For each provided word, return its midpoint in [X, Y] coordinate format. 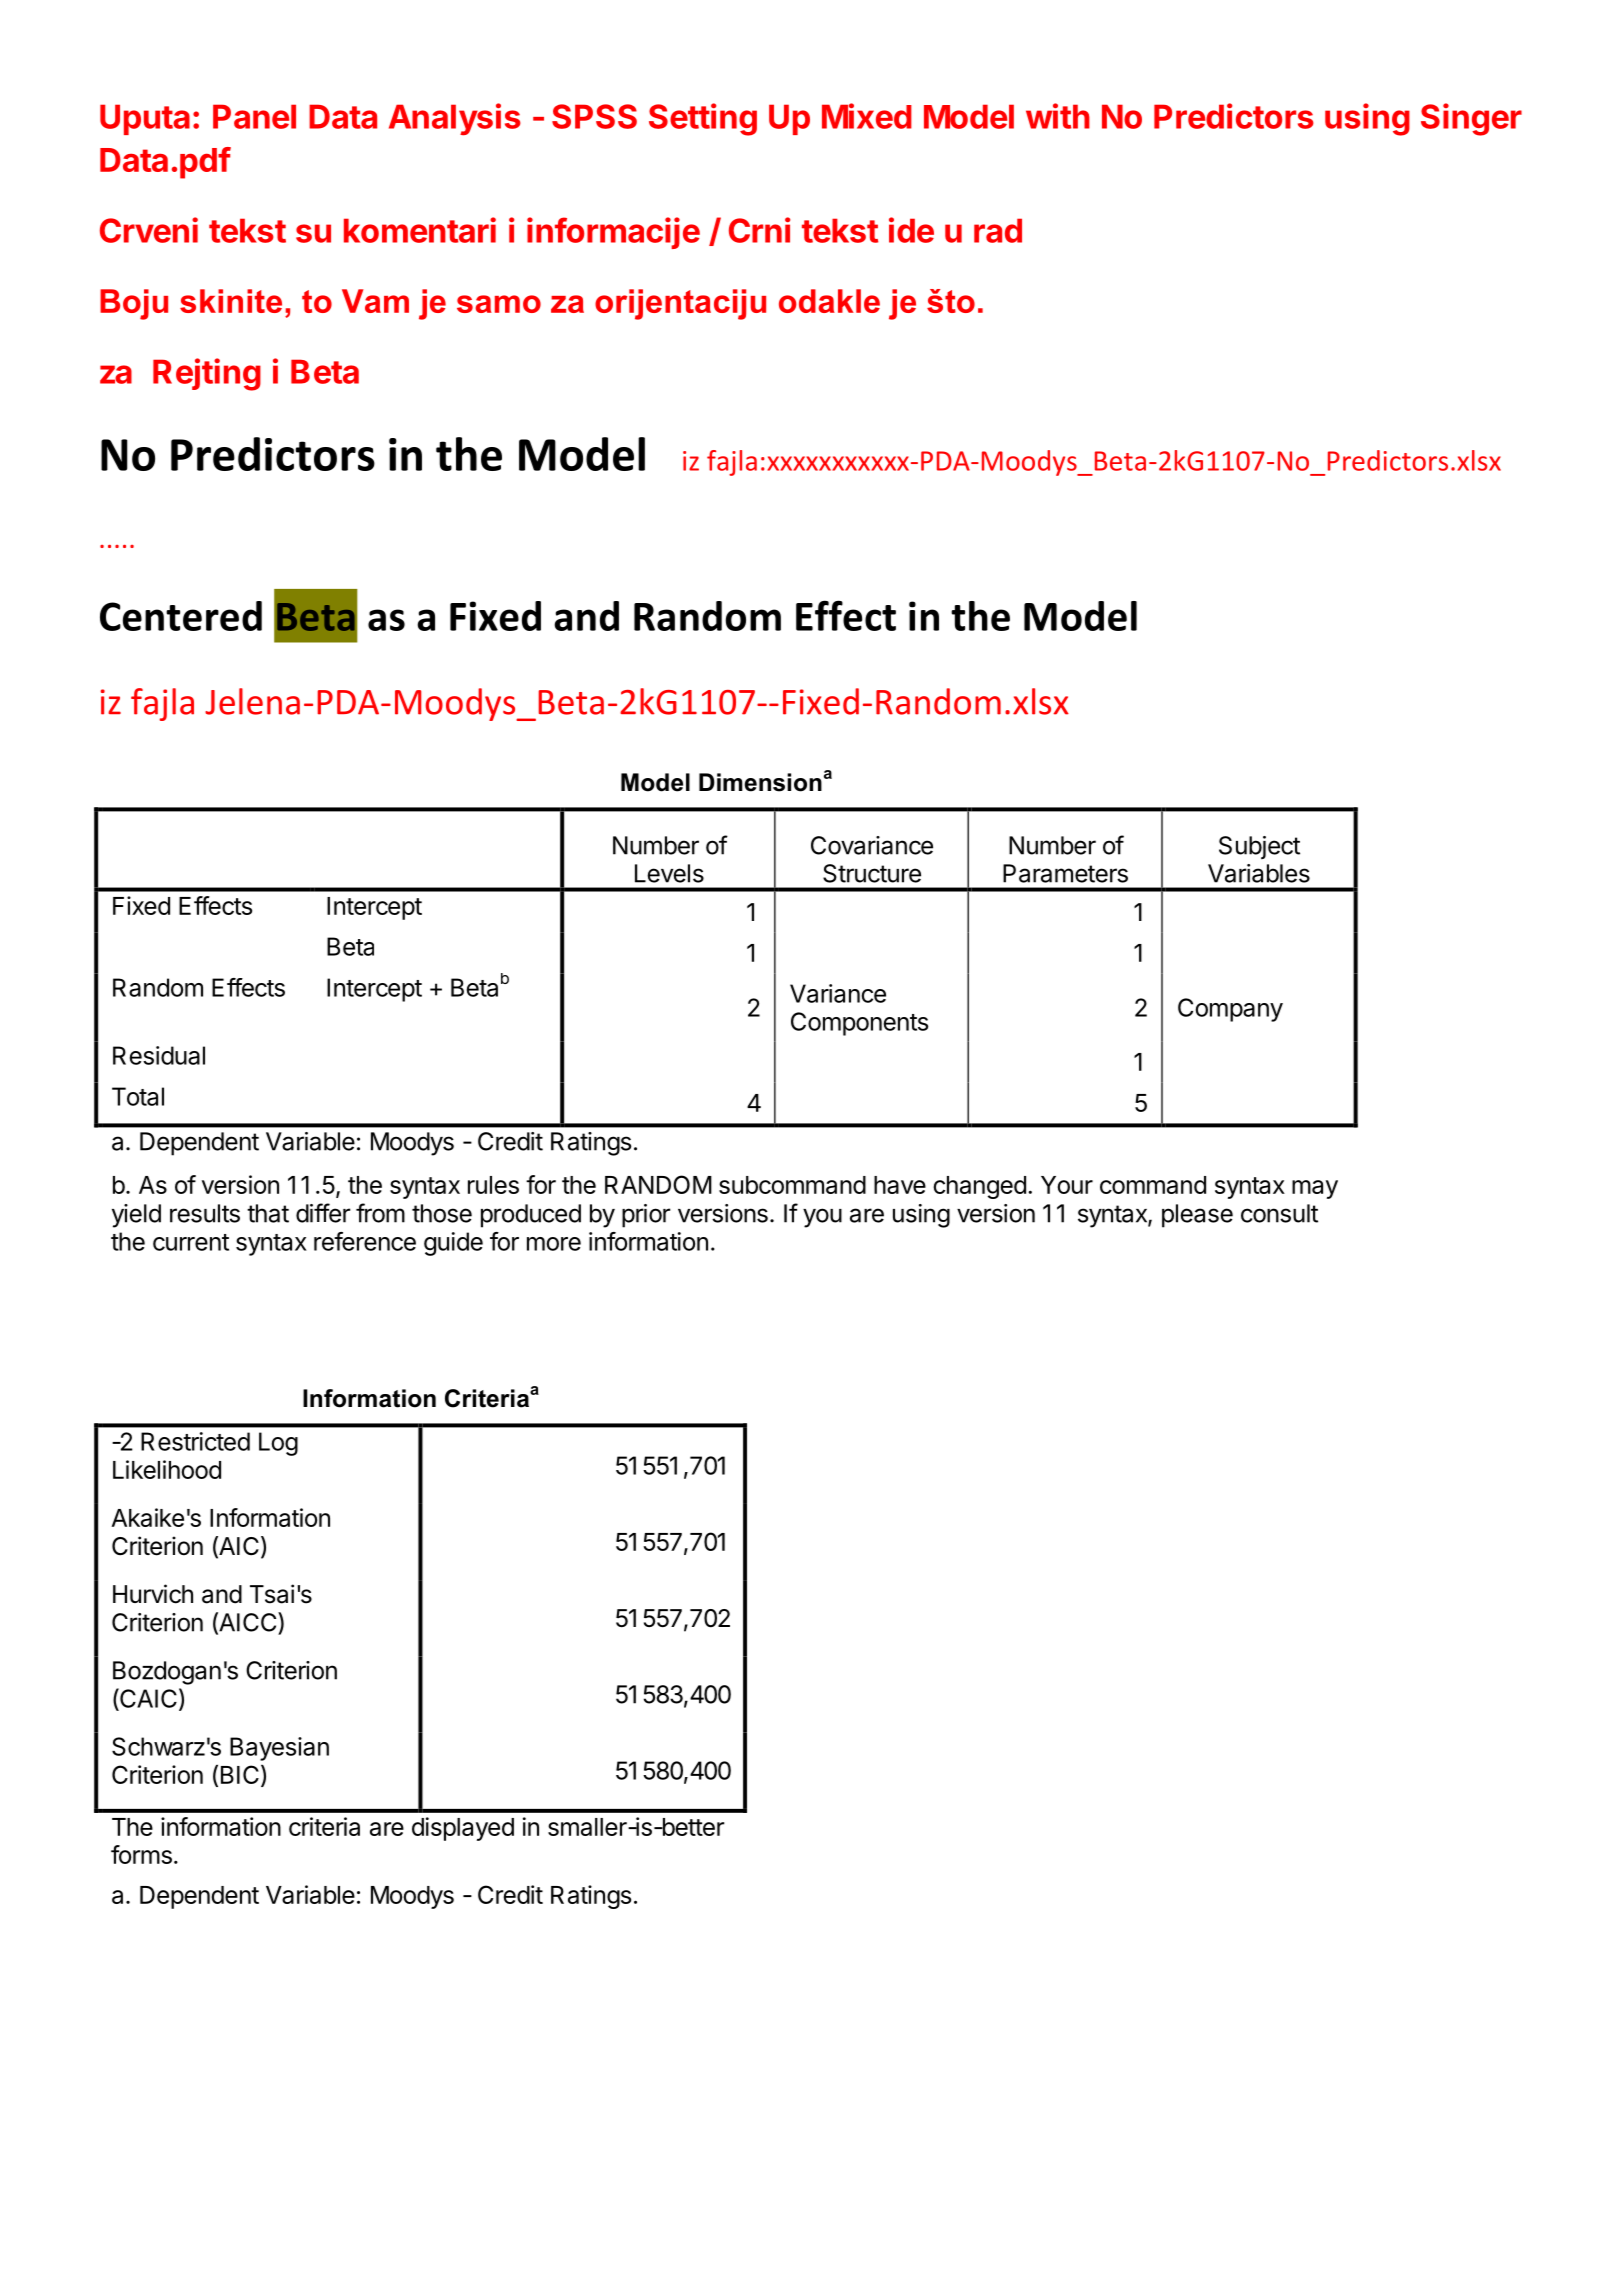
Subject [1259, 848]
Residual [159, 1055]
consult [1279, 1213]
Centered [181, 616]
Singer [1471, 119]
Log [278, 1444]
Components [859, 1024]
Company [1230, 1010]
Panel [254, 116]
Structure [872, 873]
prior [646, 1216]
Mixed [867, 116]
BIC [240, 1774]
